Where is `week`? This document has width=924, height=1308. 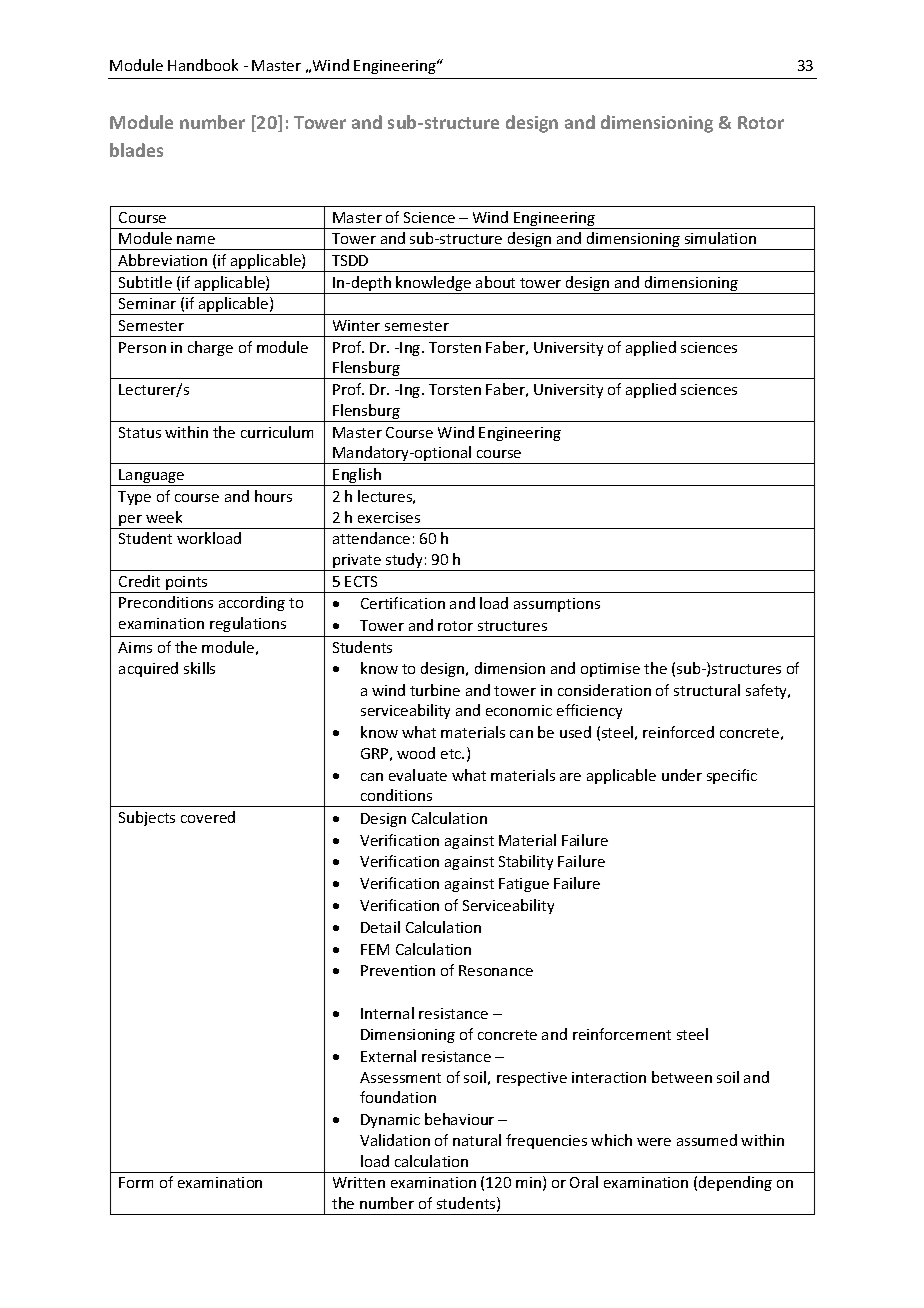 week is located at coordinates (164, 517).
